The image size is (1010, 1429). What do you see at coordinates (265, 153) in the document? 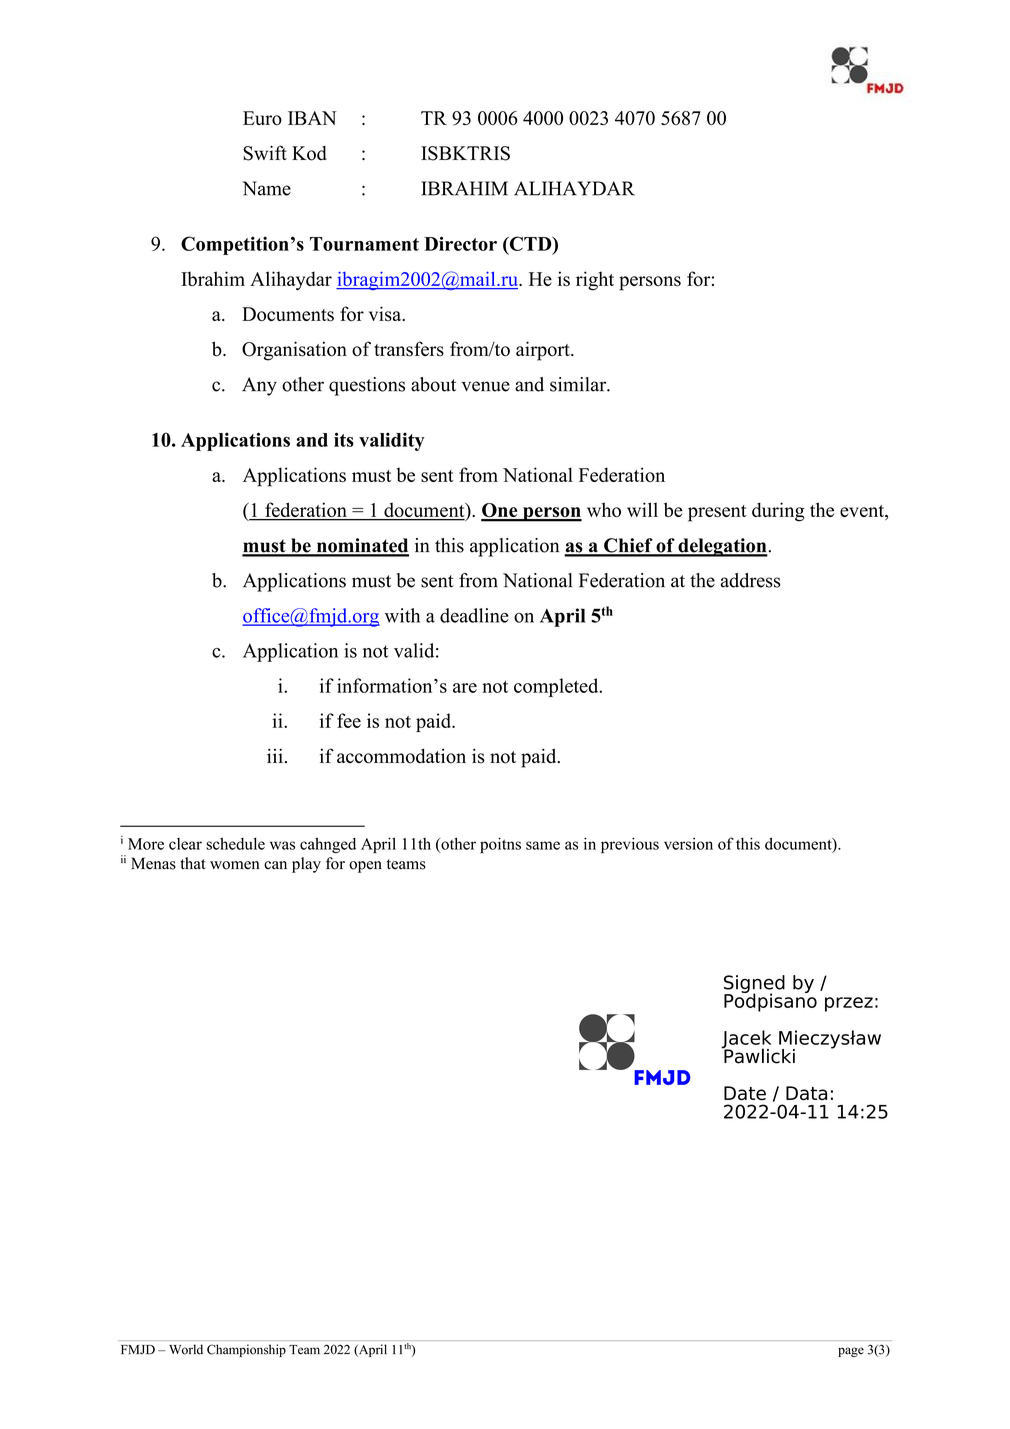
I see `Swift` at bounding box center [265, 153].
